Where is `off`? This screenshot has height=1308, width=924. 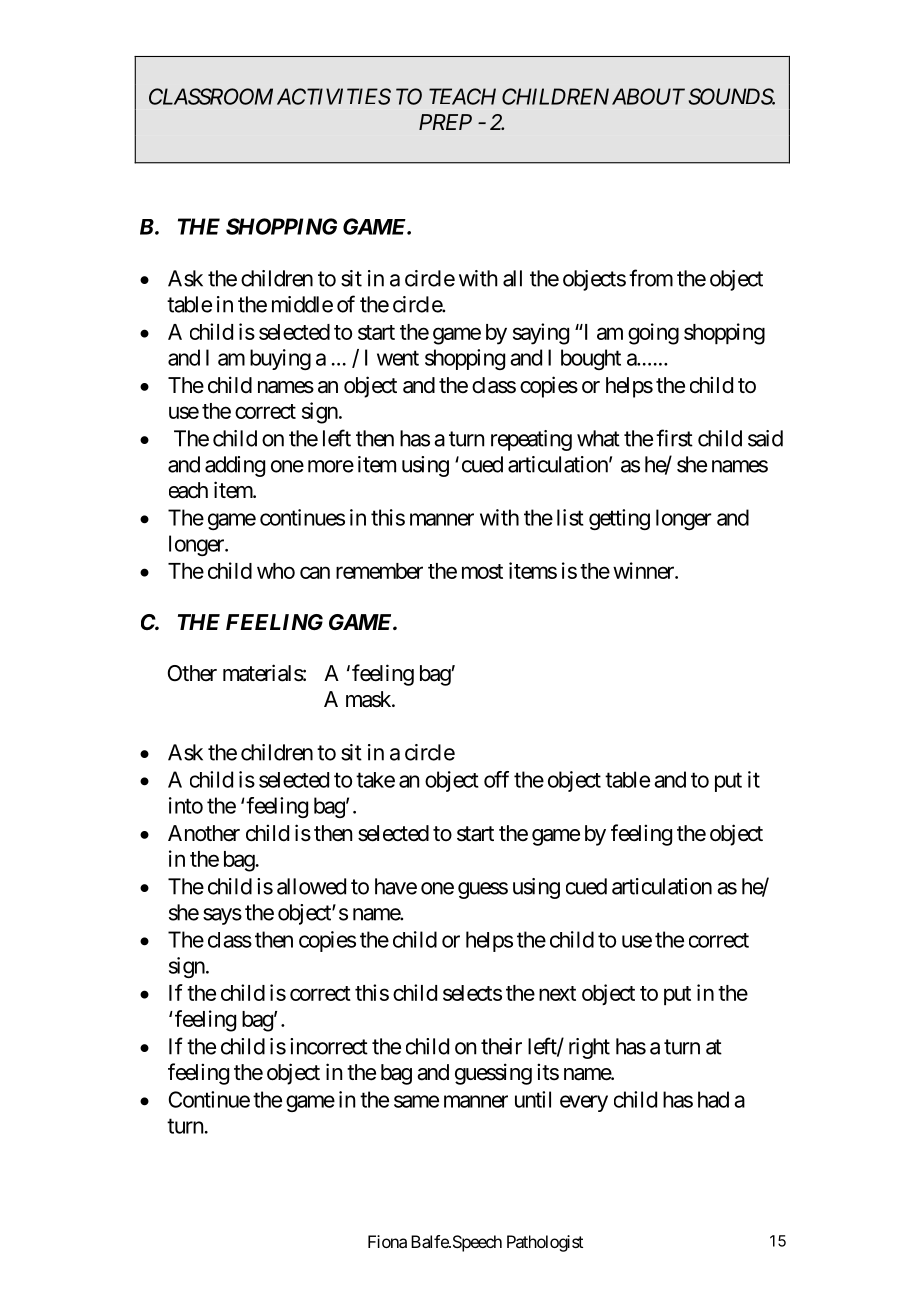
off is located at coordinates (496, 779).
